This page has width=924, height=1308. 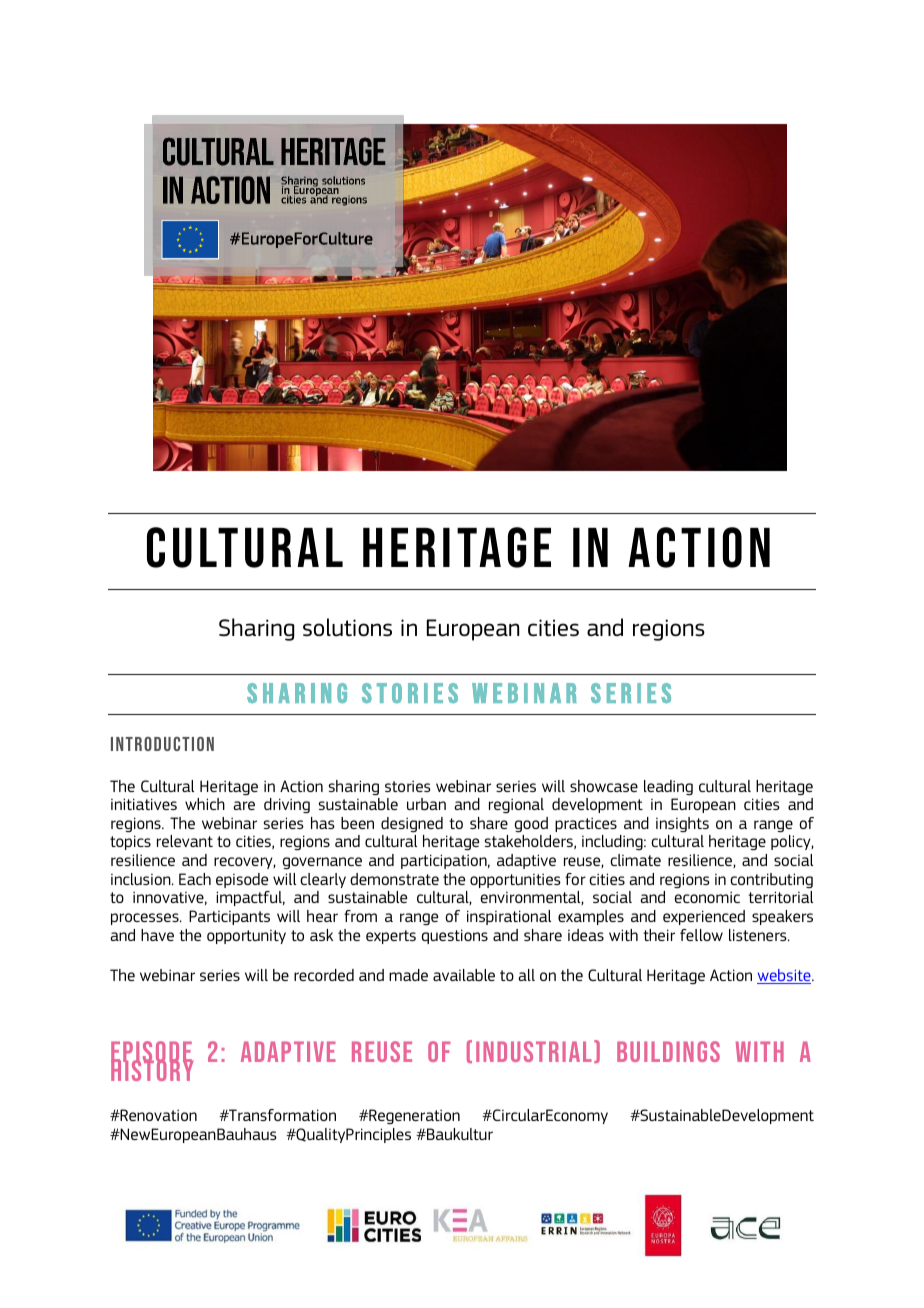 I want to click on leading, so click(x=668, y=787).
